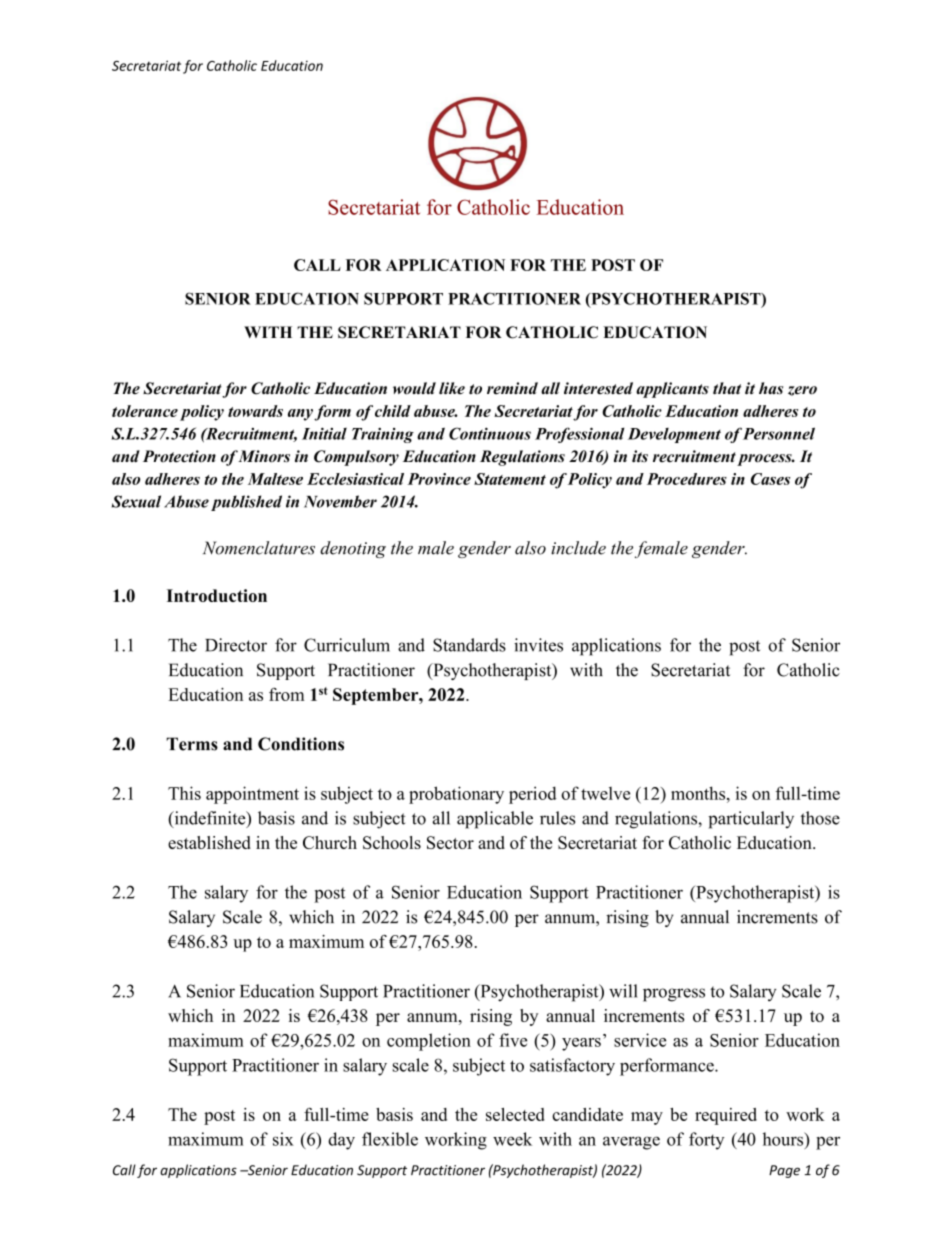 This screenshot has width=952, height=1233. I want to click on towards, so click(255, 411).
